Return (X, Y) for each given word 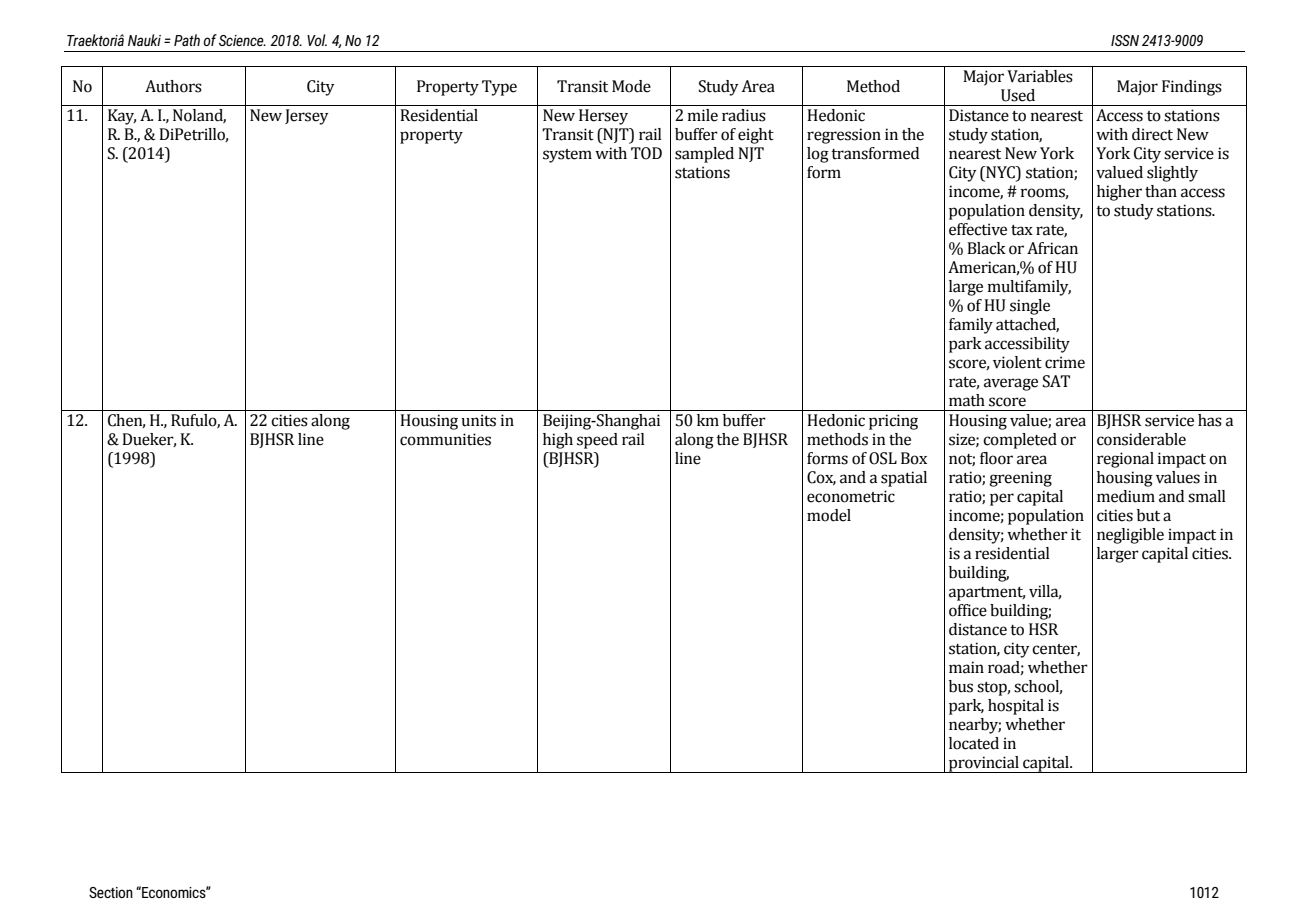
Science (242, 40)
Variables (1040, 76)
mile (703, 115)
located (974, 743)
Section (111, 892)
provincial (984, 764)
